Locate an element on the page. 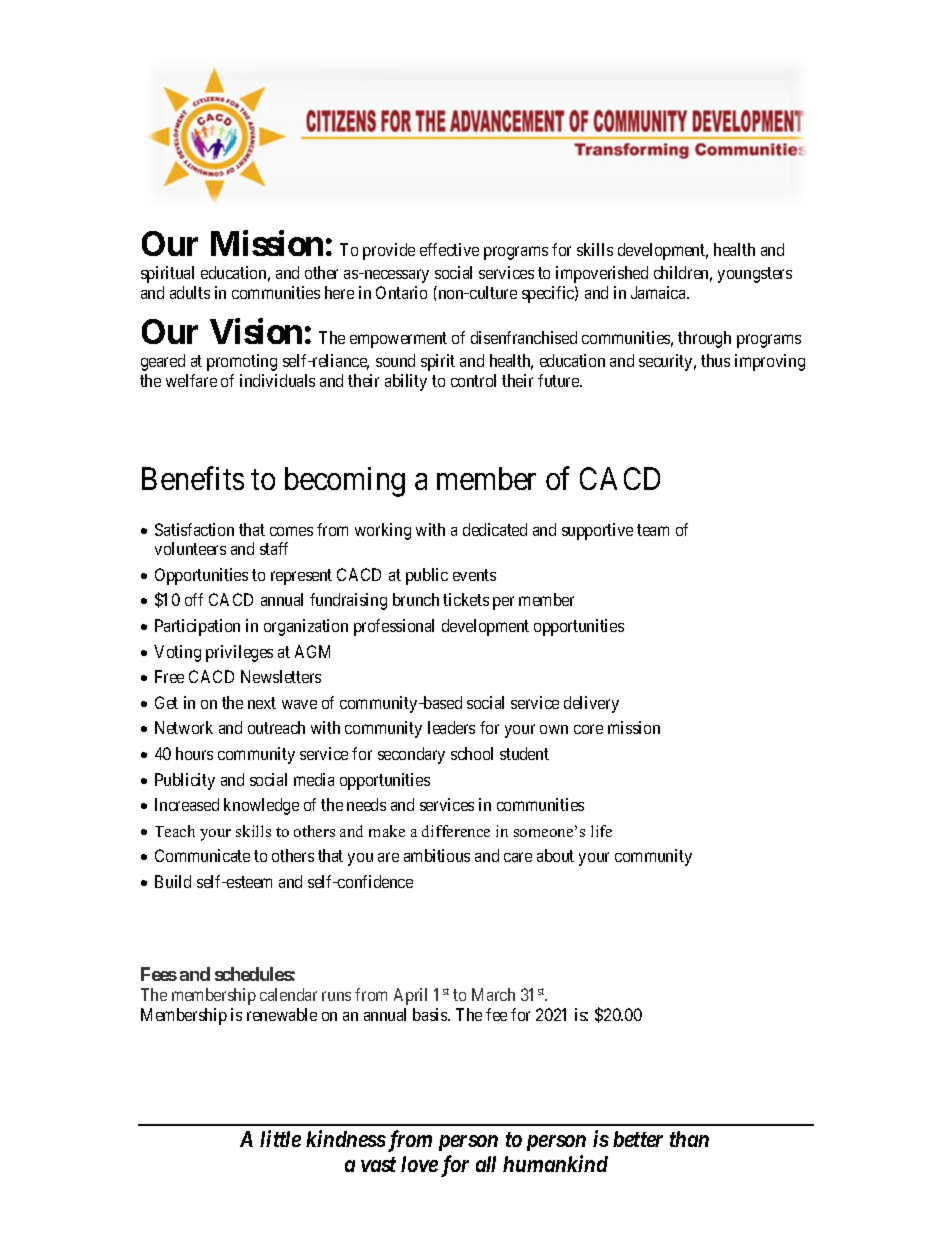  staff is located at coordinates (274, 548).
